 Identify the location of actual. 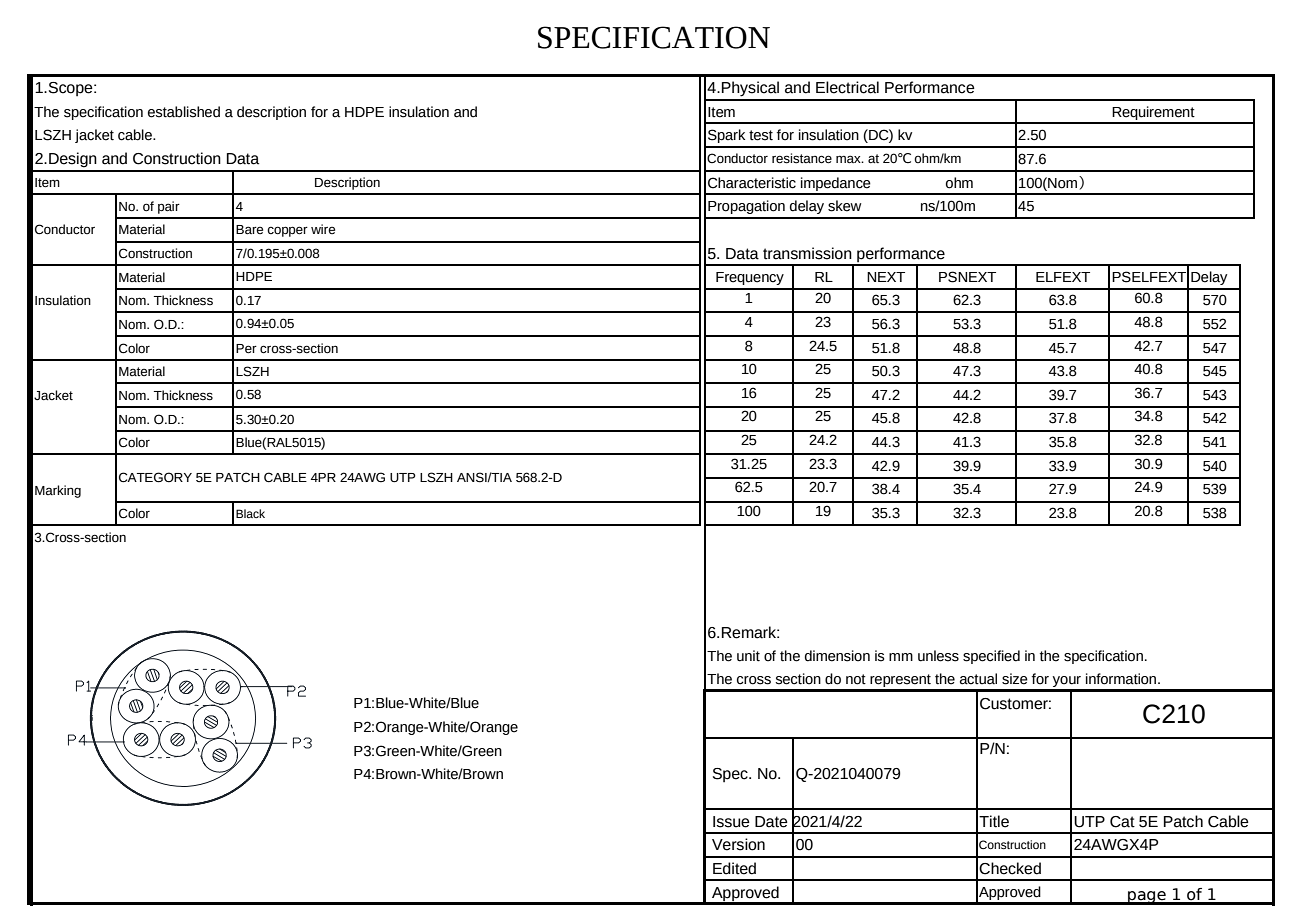
(978, 679).
